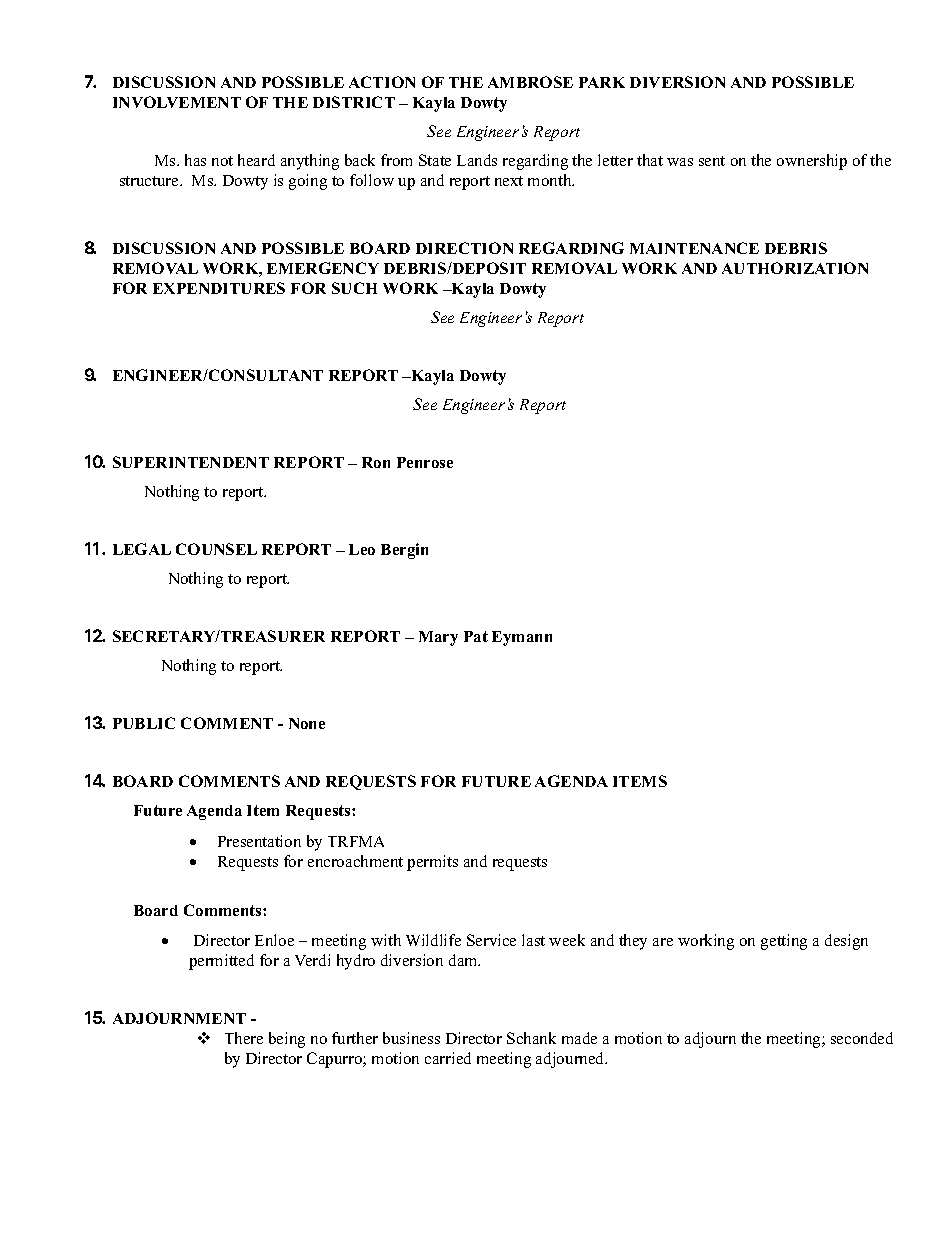  I want to click on ownership, so click(812, 162).
